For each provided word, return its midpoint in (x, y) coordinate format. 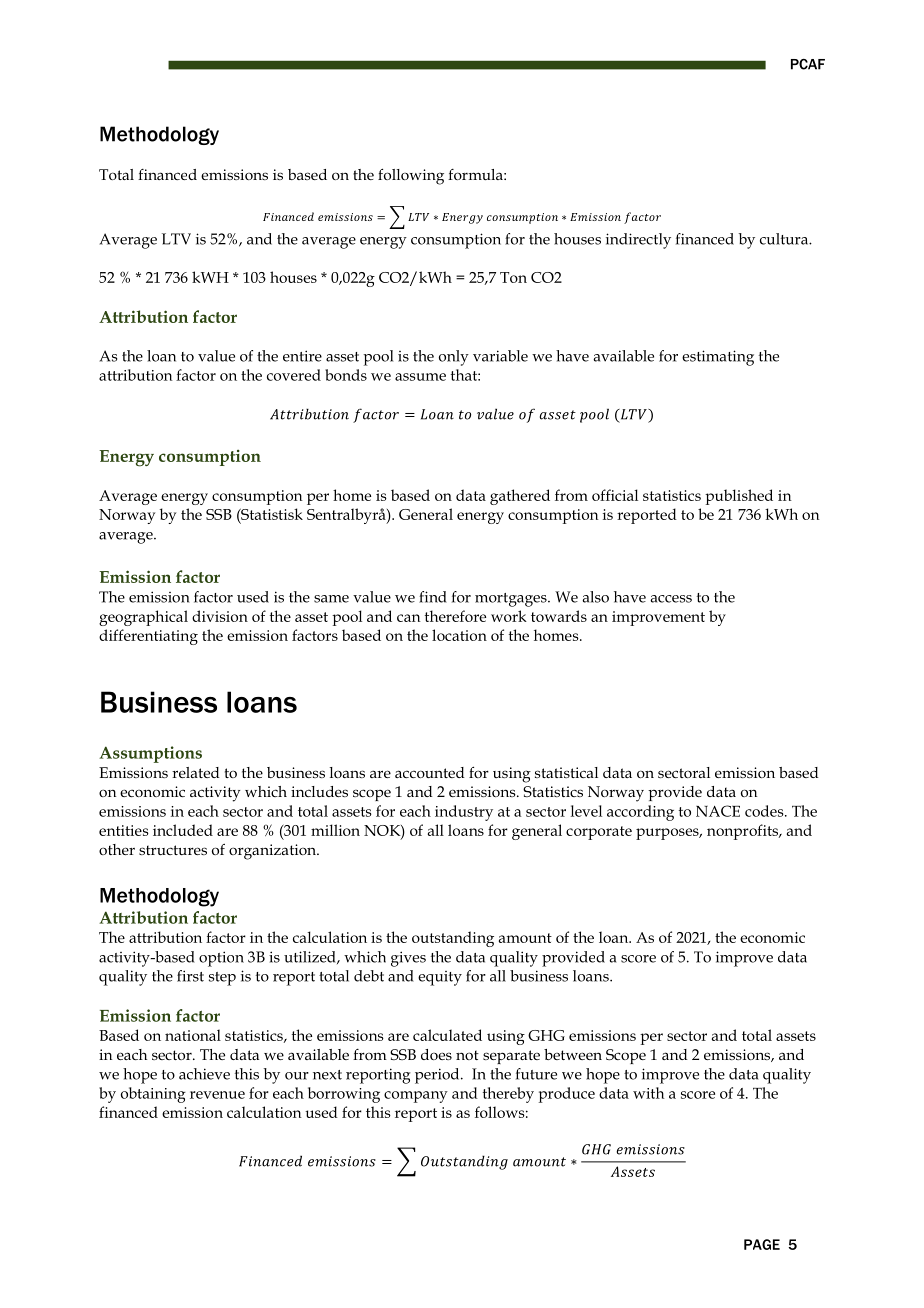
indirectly (638, 241)
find (433, 597)
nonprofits (744, 832)
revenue (217, 1095)
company (416, 1097)
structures (173, 850)
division (220, 616)
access (671, 599)
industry (464, 813)
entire (302, 356)
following (411, 176)
